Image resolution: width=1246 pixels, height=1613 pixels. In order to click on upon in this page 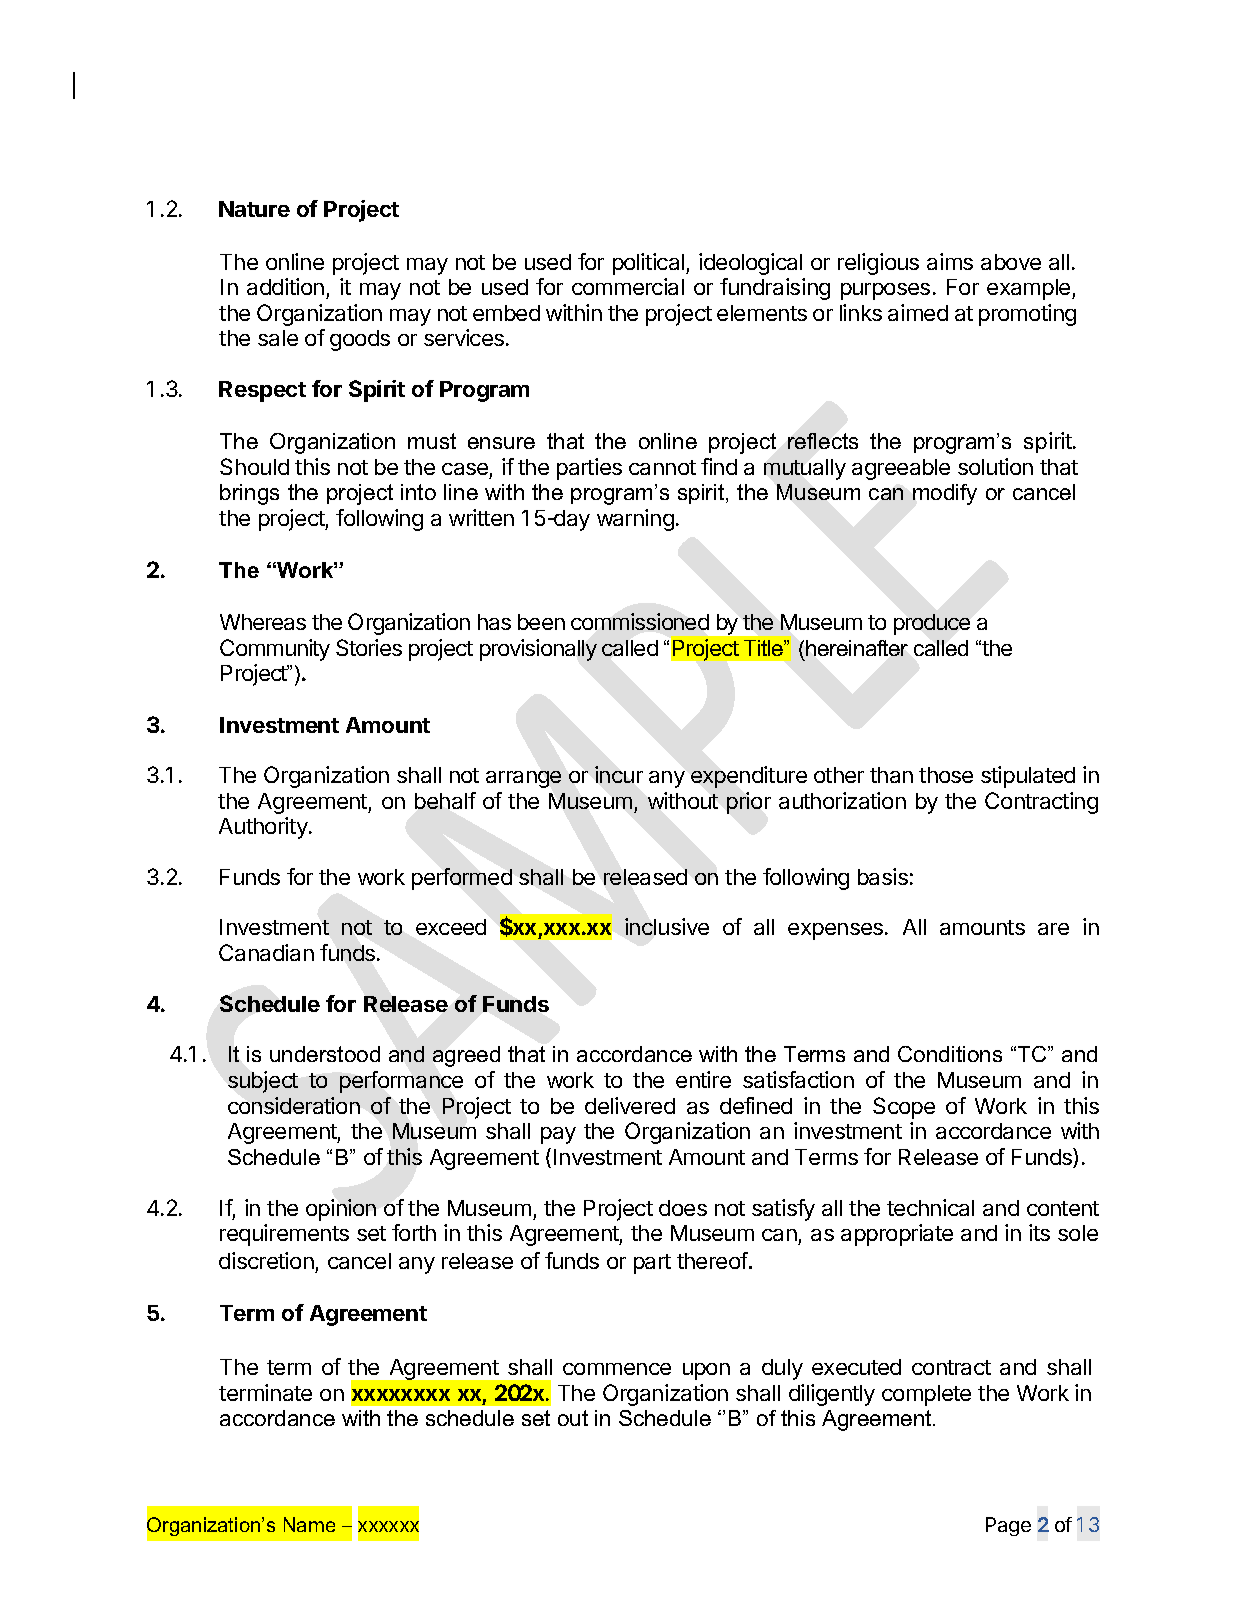, I will do `click(706, 1371)`.
